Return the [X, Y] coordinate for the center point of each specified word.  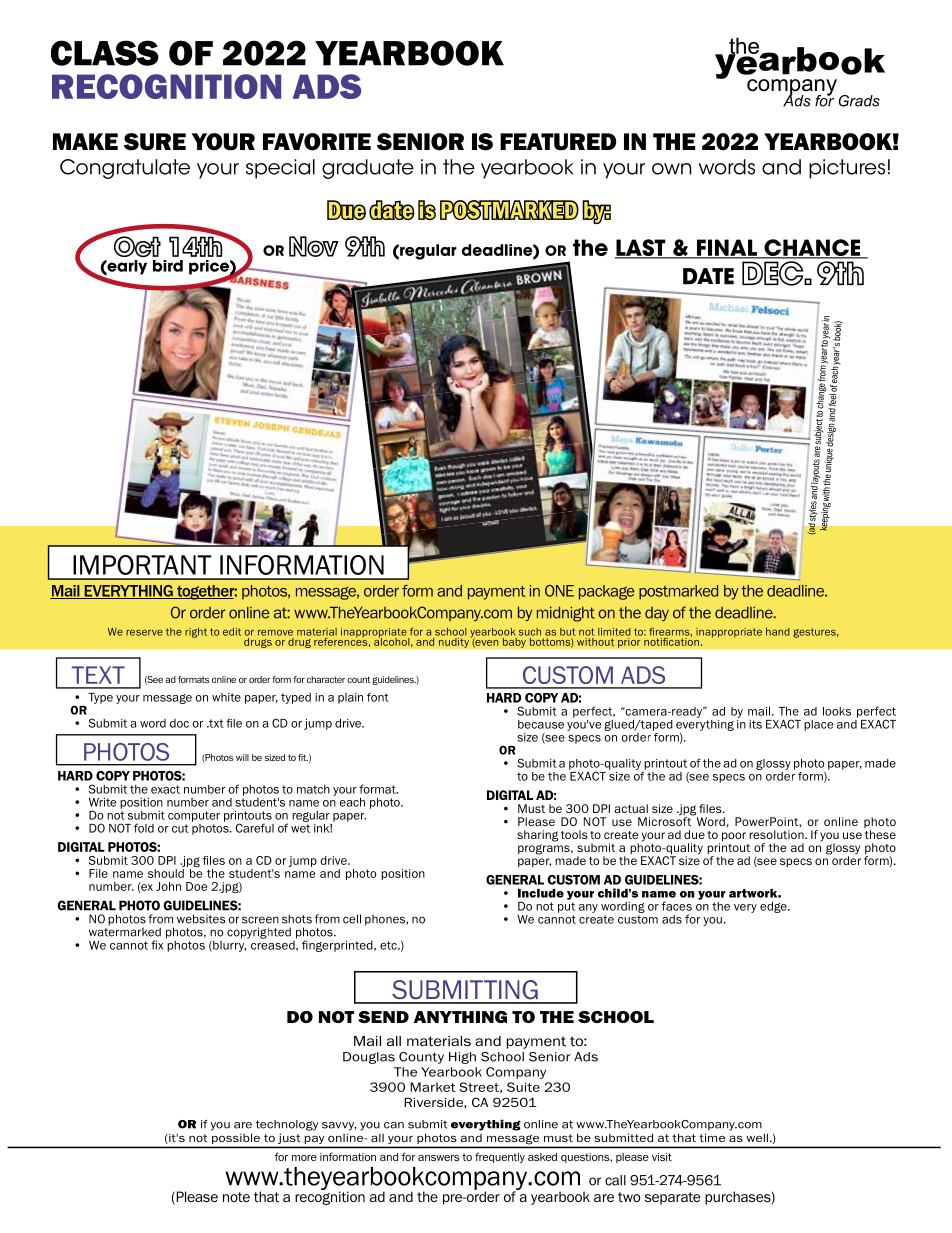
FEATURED [558, 142]
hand [778, 632]
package [606, 592]
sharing [537, 836]
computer [194, 816]
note [236, 1197]
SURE [155, 142]
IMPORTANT [142, 565]
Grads [859, 101]
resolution [777, 834]
